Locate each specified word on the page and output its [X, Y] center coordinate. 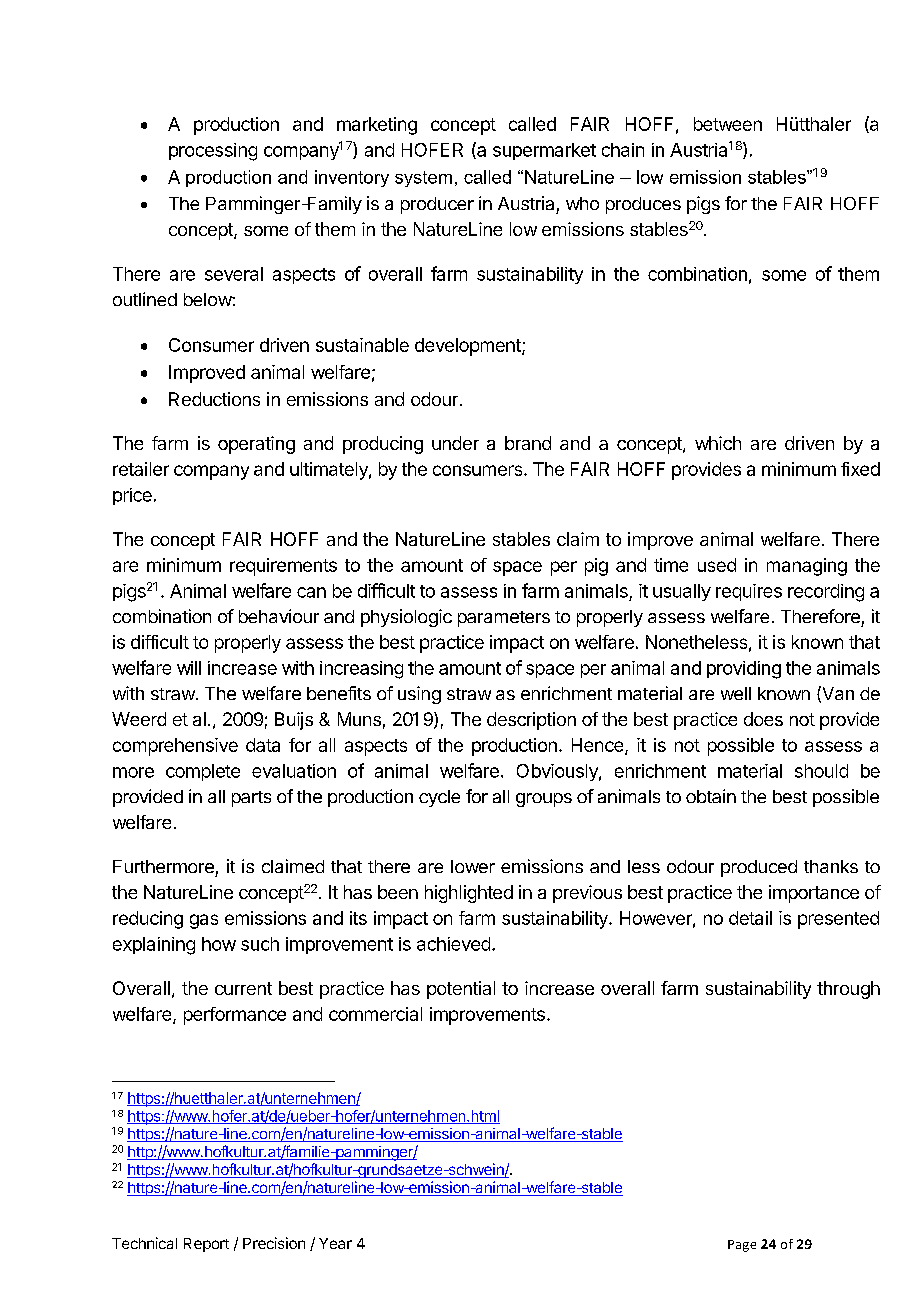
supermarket [544, 151]
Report [206, 1245]
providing [744, 670]
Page [742, 1246]
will [189, 668]
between [728, 124]
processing [213, 152]
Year [335, 1243]
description [531, 721]
